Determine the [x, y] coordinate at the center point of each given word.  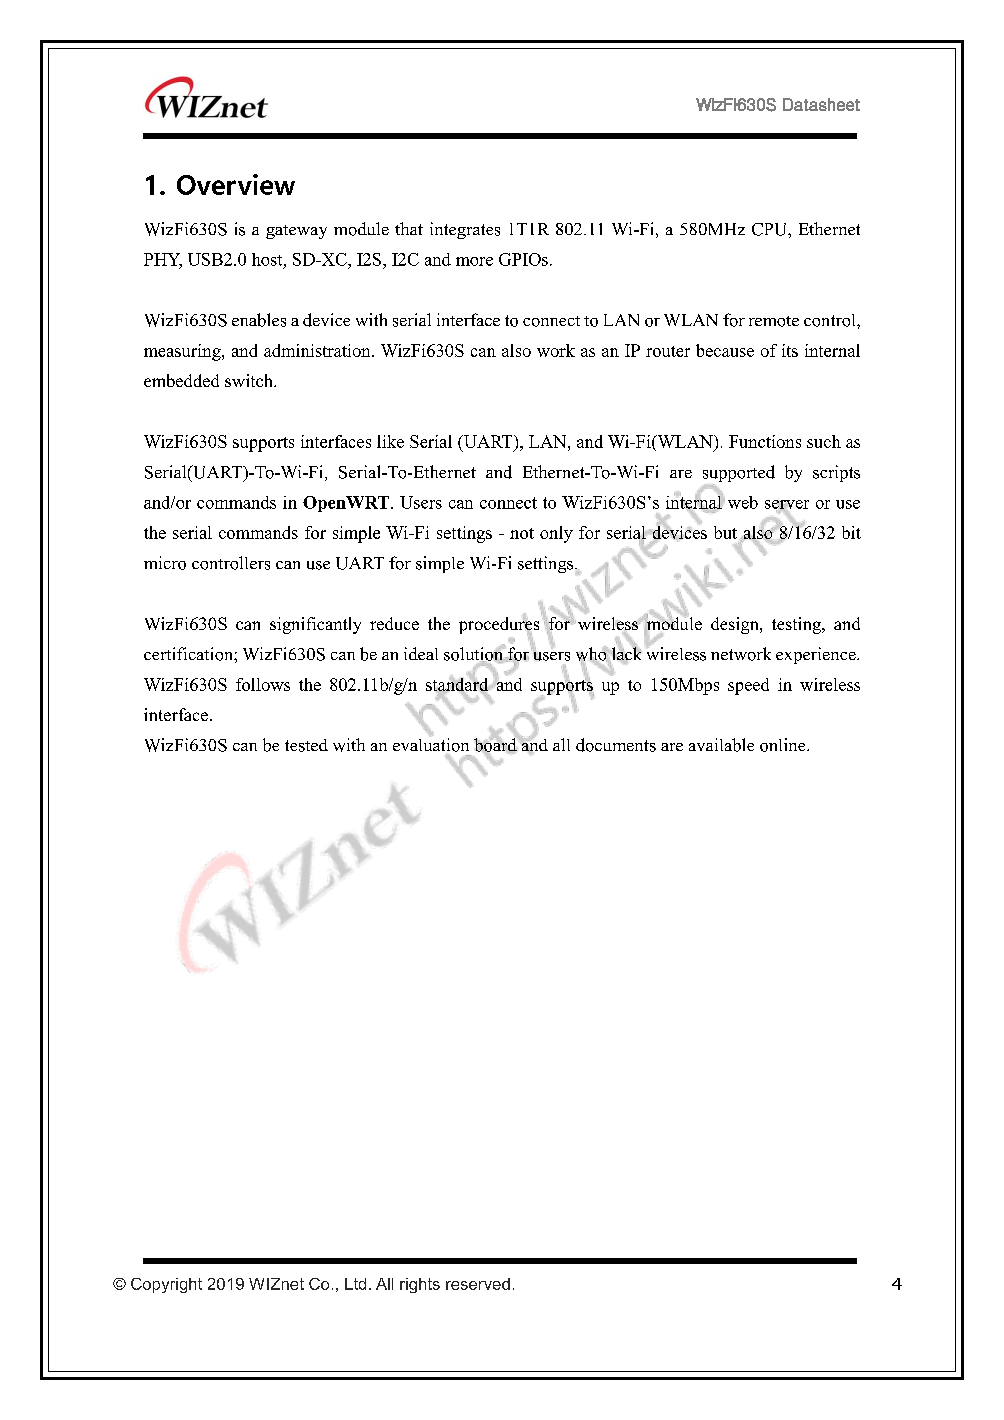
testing [797, 625]
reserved [478, 1284]
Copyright [166, 1285]
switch [250, 380]
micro [165, 563]
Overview [236, 184]
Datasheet [821, 104]
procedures [499, 625]
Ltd [355, 1284]
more [474, 261]
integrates [465, 230]
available [721, 745]
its [790, 350]
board [496, 745]
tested [306, 745]
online [784, 745]
